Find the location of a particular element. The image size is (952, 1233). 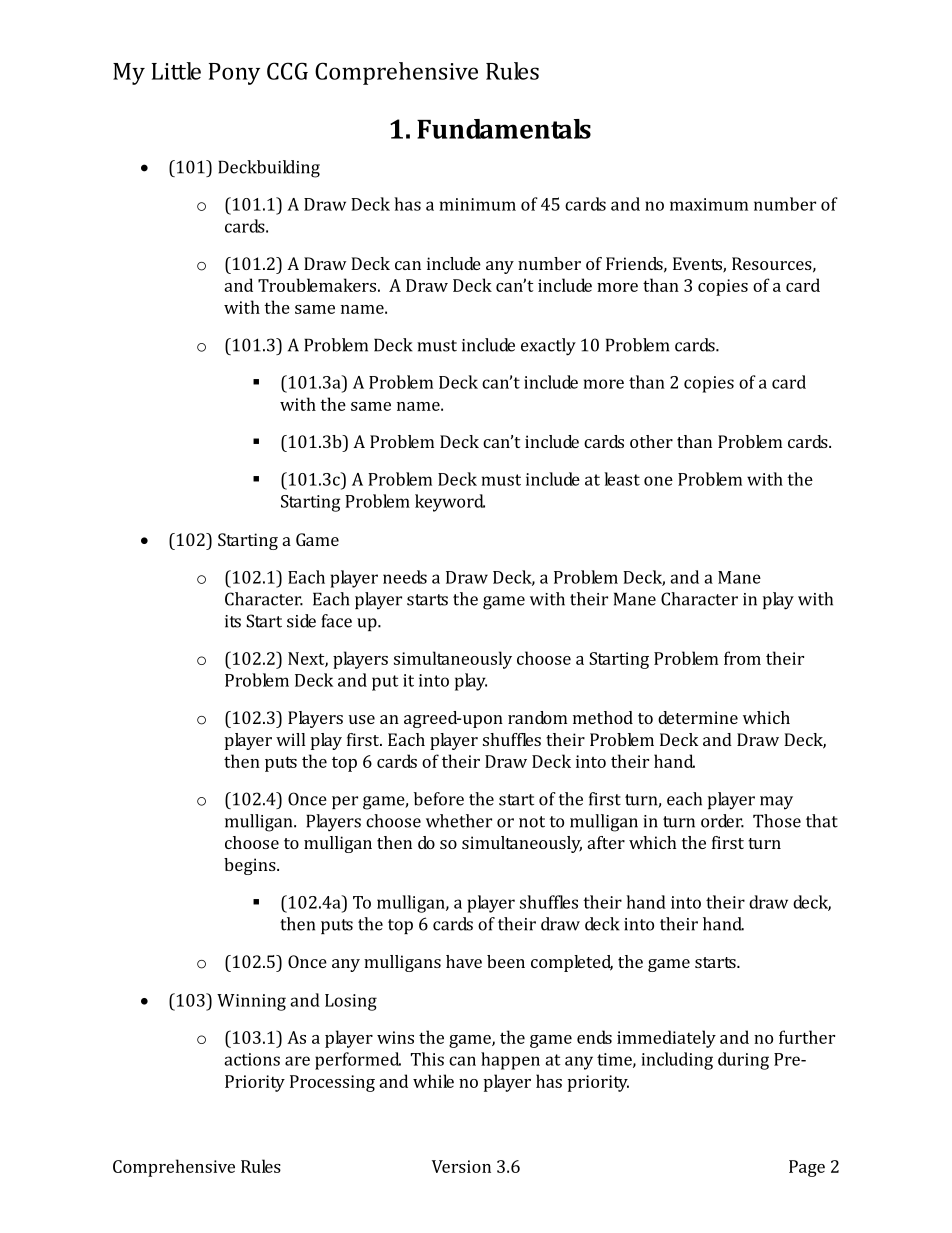

exactly is located at coordinates (548, 347).
